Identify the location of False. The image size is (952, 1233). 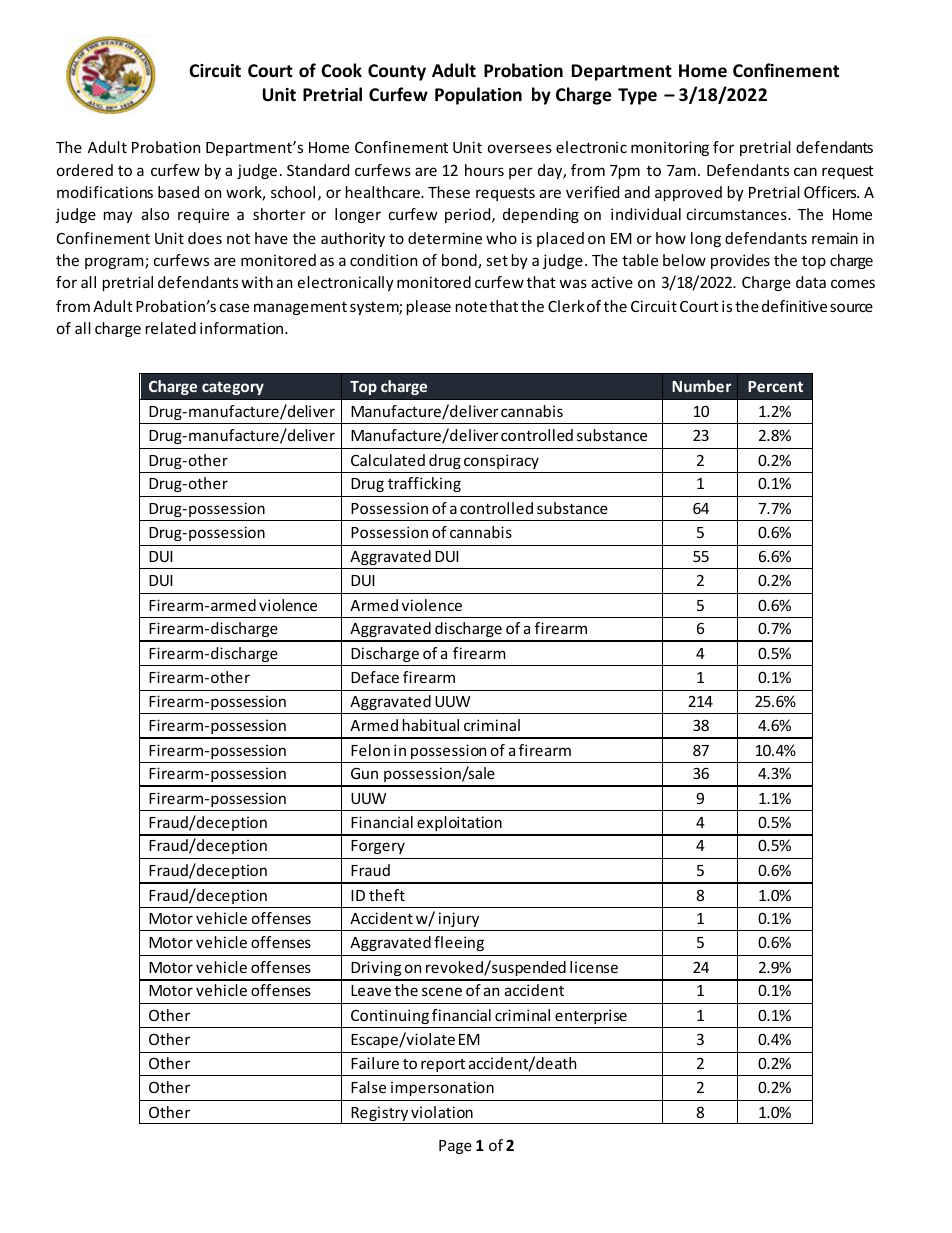
(368, 1087).
